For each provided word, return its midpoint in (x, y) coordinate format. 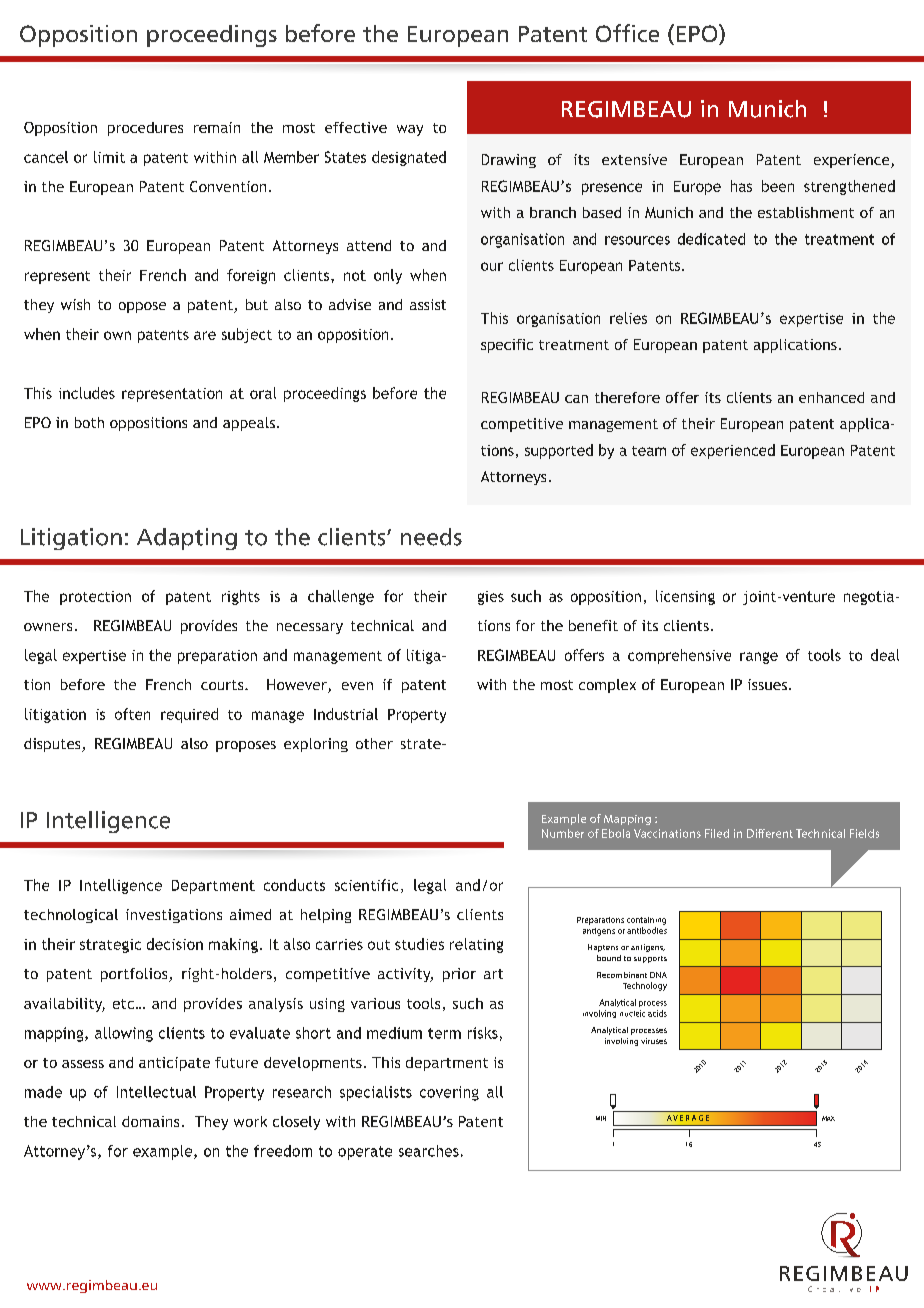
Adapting (187, 539)
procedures (145, 129)
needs (431, 537)
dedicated (711, 239)
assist (428, 304)
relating (476, 945)
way (410, 130)
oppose (142, 307)
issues (769, 684)
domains (150, 1121)
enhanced (831, 397)
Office (627, 33)
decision (175, 944)
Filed (717, 833)
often (132, 714)
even (357, 686)
